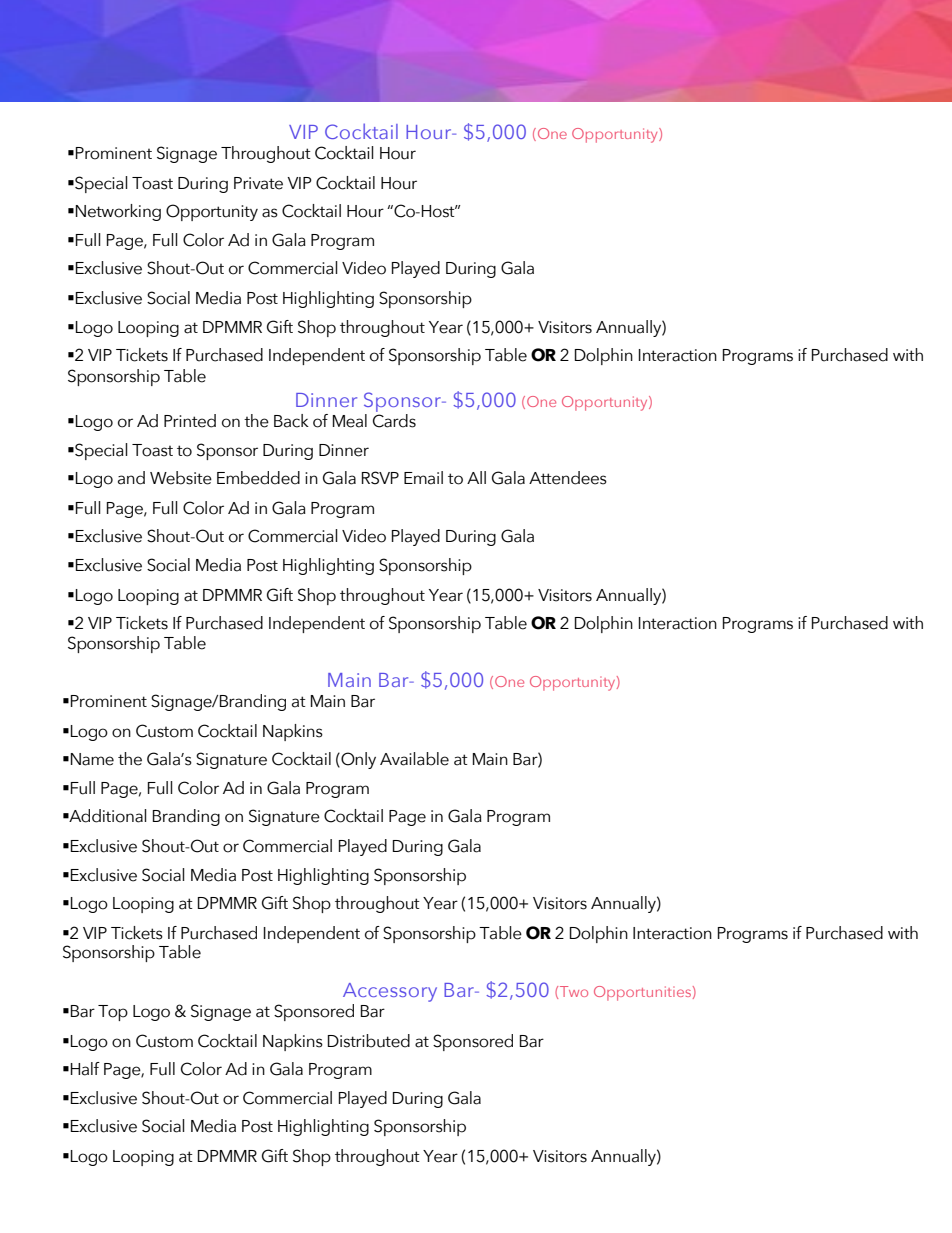 The image size is (952, 1233). What do you see at coordinates (181, 478) in the document?
I see `Website` at bounding box center [181, 478].
